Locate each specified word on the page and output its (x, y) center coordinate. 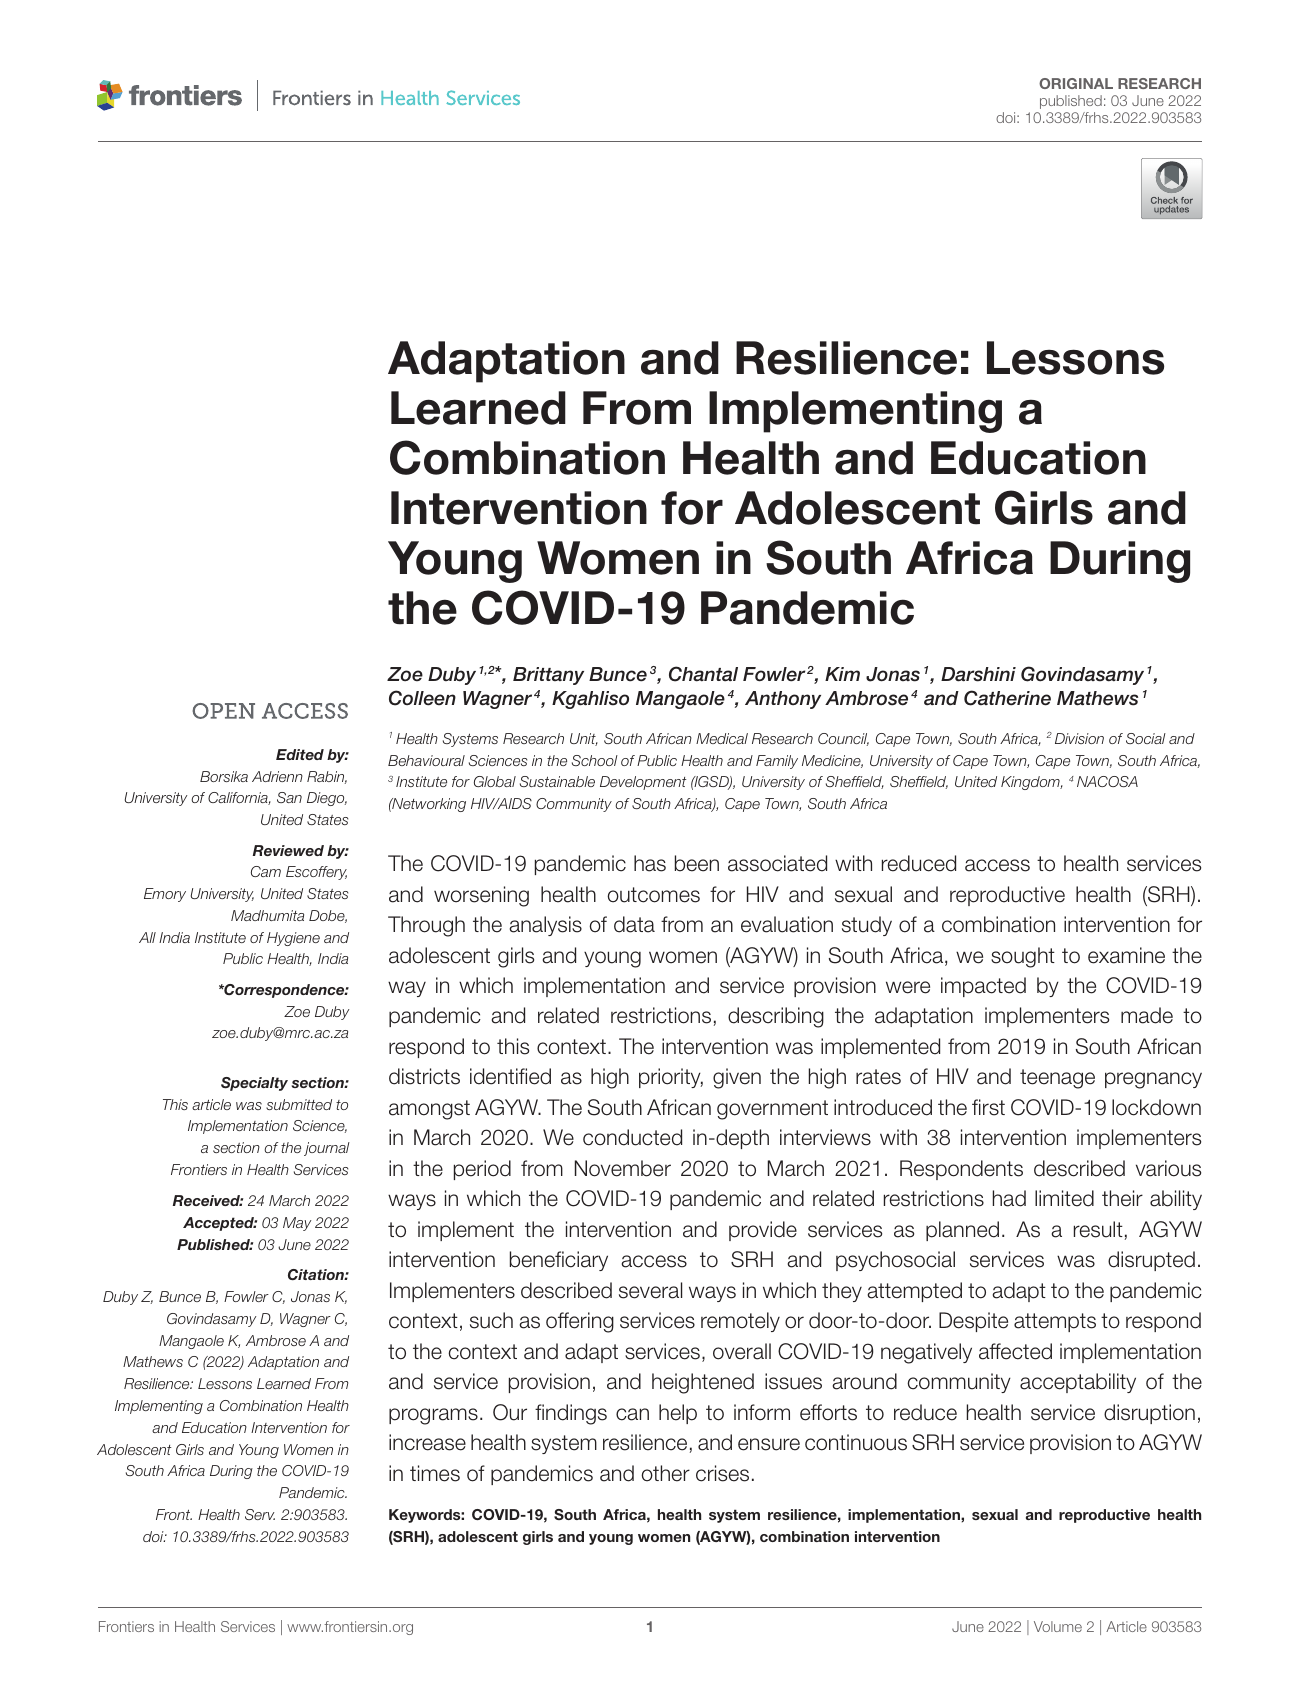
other (665, 1473)
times (435, 1473)
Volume (1058, 1626)
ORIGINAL (1076, 83)
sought (1023, 957)
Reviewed (288, 850)
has (650, 863)
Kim (842, 674)
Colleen (422, 698)
